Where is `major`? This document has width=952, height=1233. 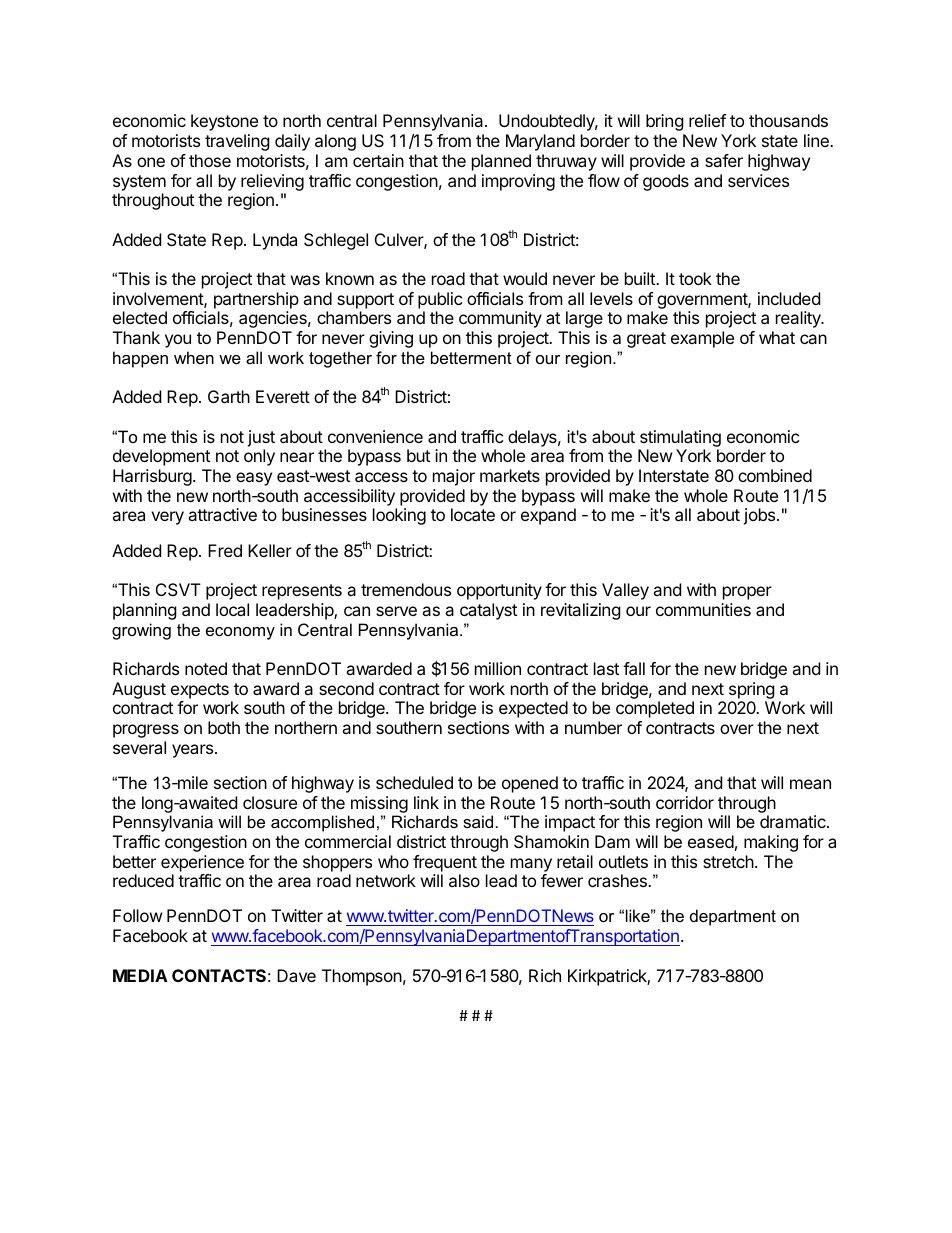 major is located at coordinates (454, 477).
